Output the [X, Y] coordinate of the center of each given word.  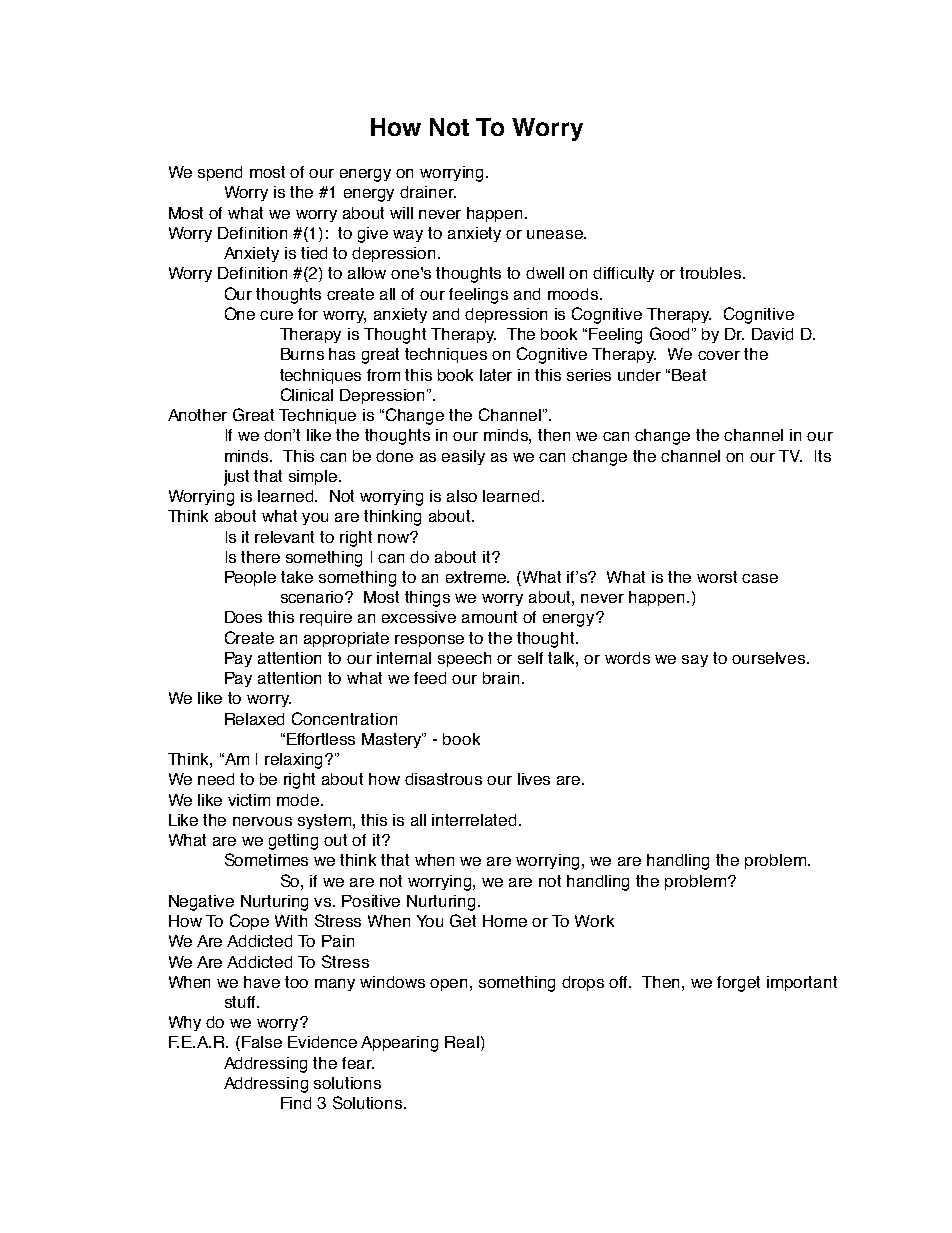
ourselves [770, 658]
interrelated [474, 820]
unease [556, 234]
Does [243, 617]
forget [738, 984]
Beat [689, 375]
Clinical [307, 394]
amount [489, 617]
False [262, 1042]
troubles [710, 273]
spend [220, 173]
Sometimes [266, 859]
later [496, 375]
